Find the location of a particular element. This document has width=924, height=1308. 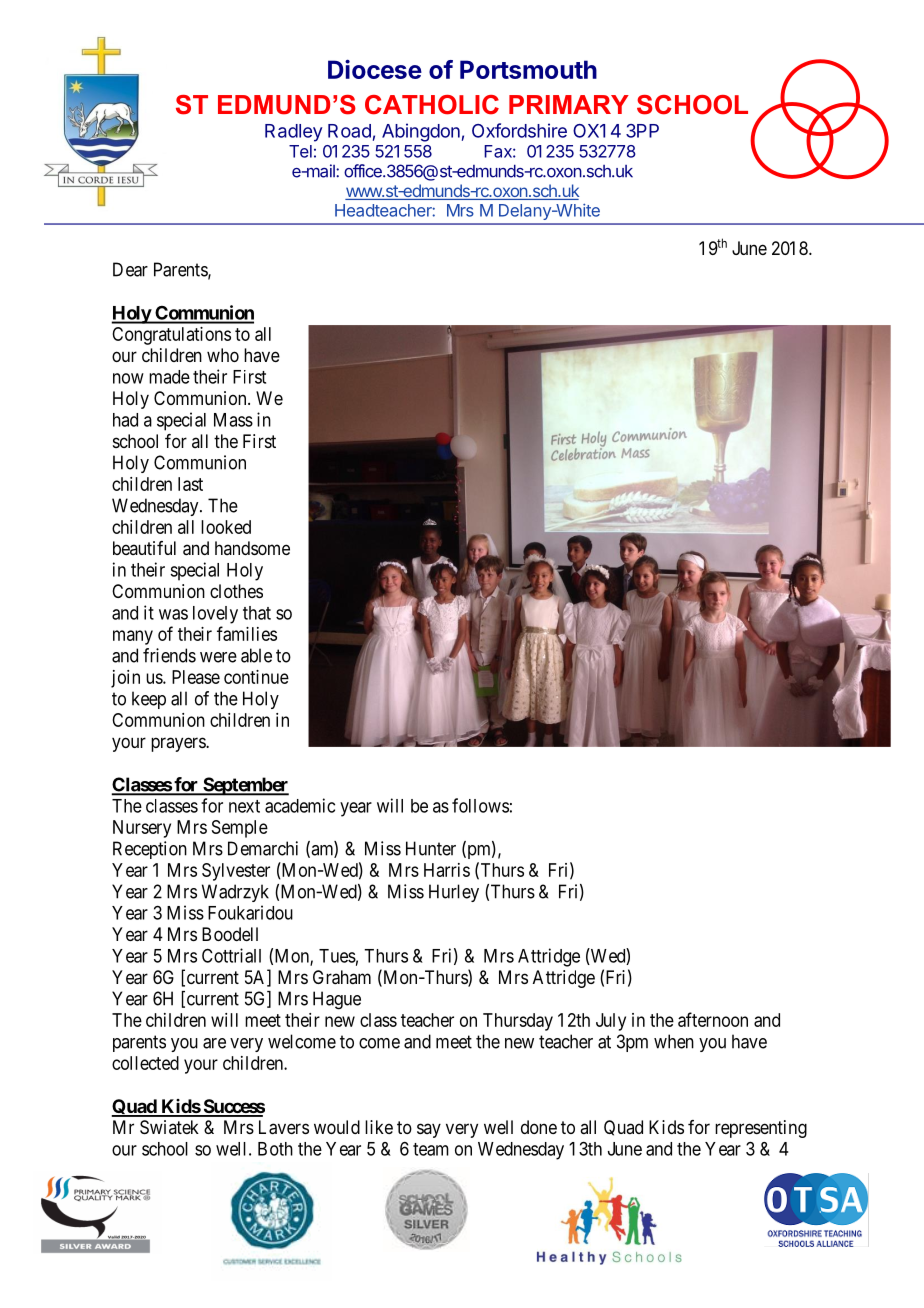

handsome is located at coordinates (252, 548).
